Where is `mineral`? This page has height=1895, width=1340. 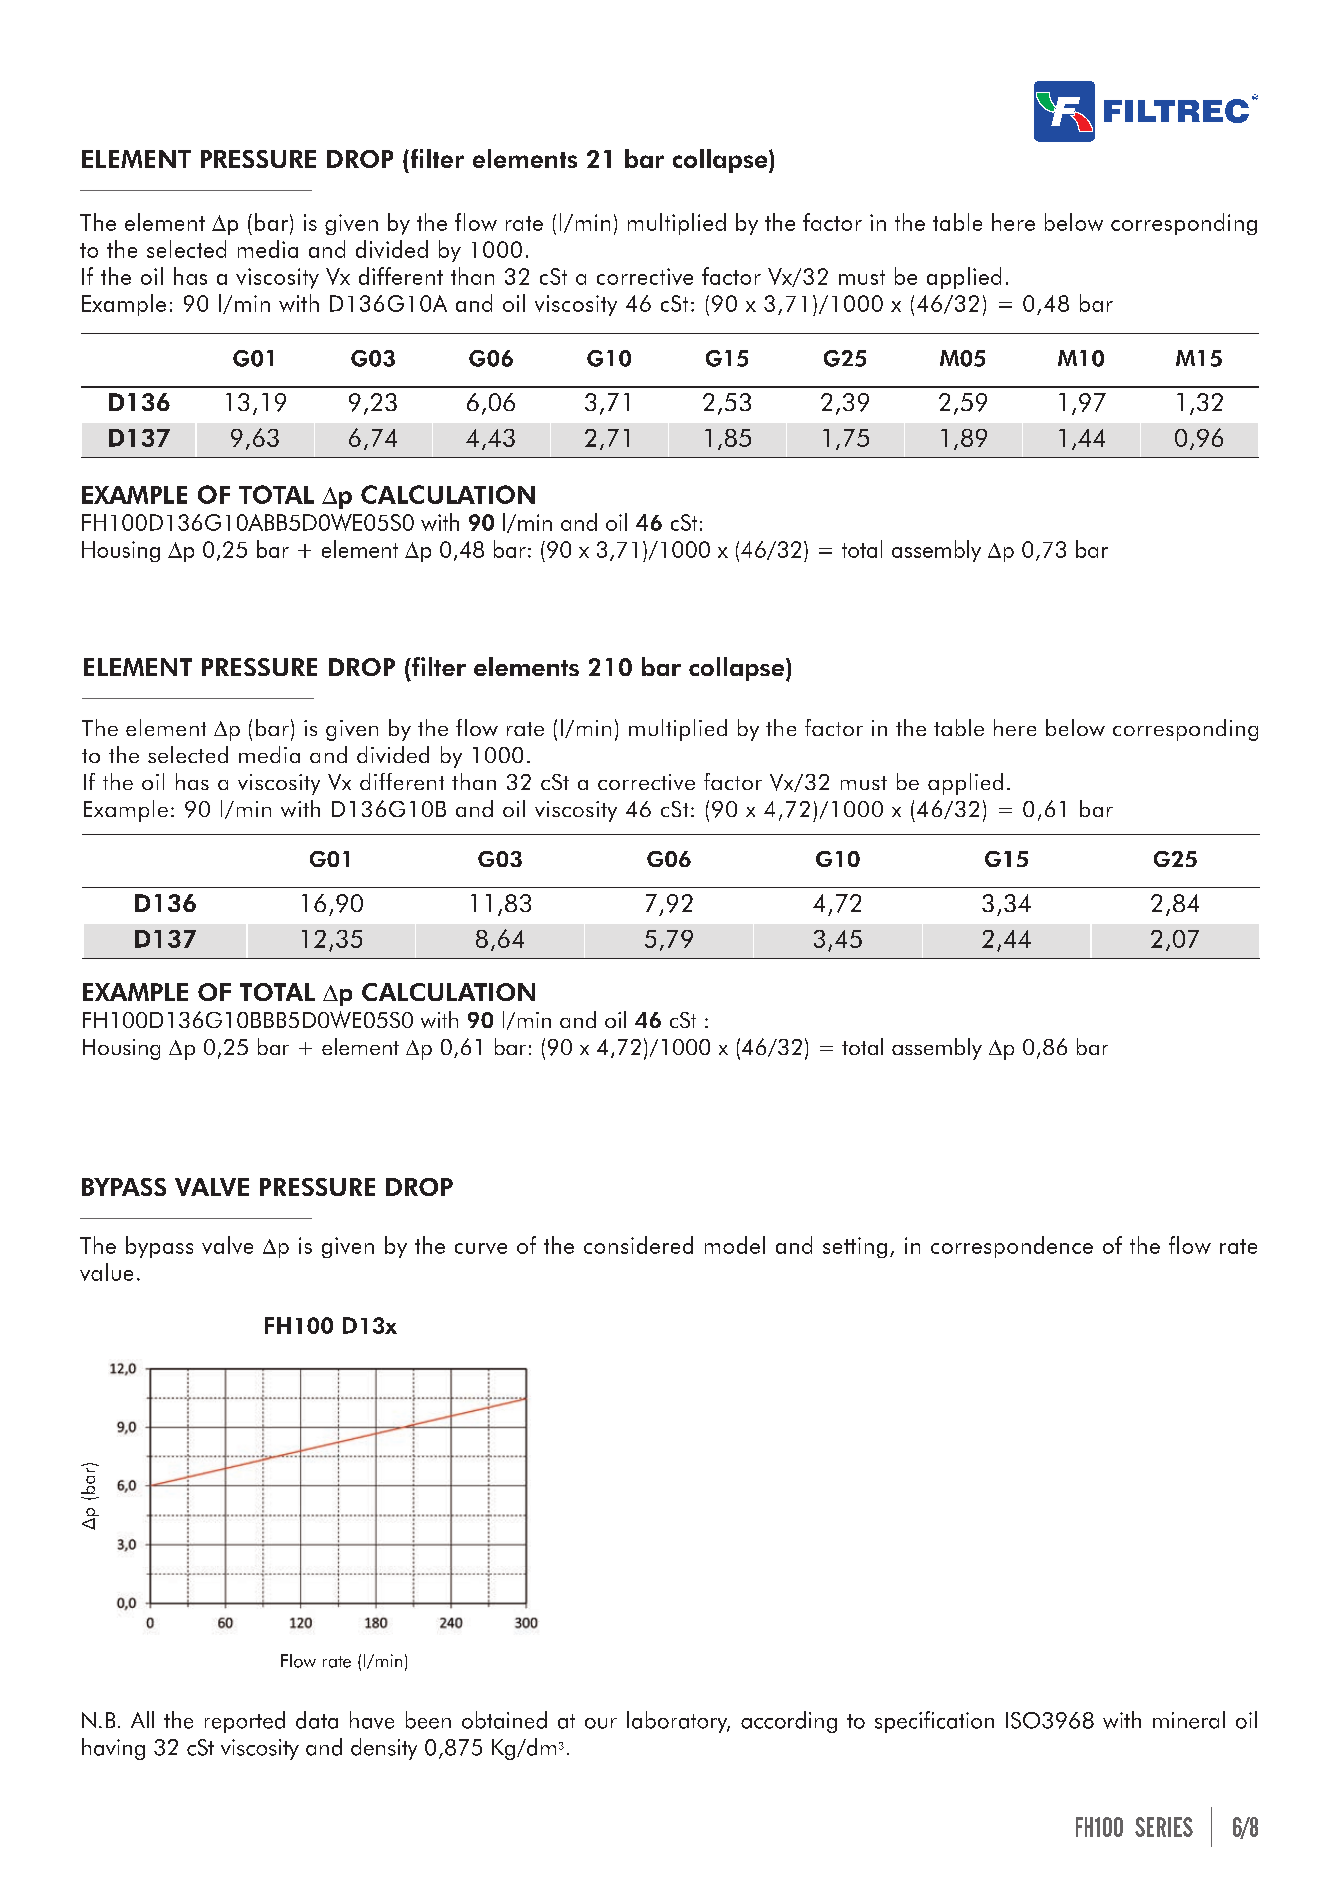
mineral is located at coordinates (1189, 1720).
